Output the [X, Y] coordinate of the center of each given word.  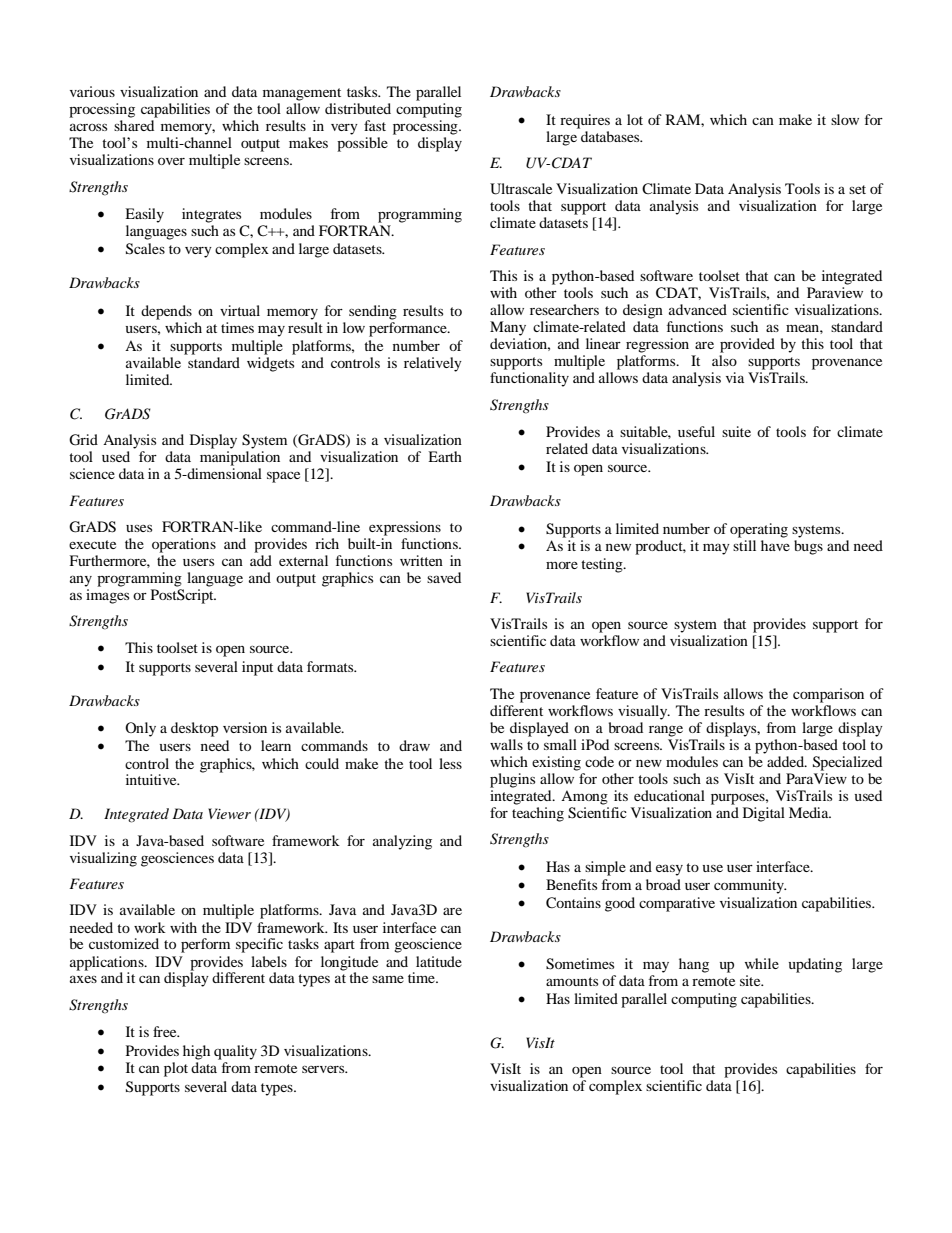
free [166, 1031]
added [787, 761]
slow [845, 119]
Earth [445, 456]
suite [736, 431]
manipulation [240, 458]
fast [375, 125]
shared [134, 125]
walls [506, 744]
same [388, 979]
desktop [194, 729]
